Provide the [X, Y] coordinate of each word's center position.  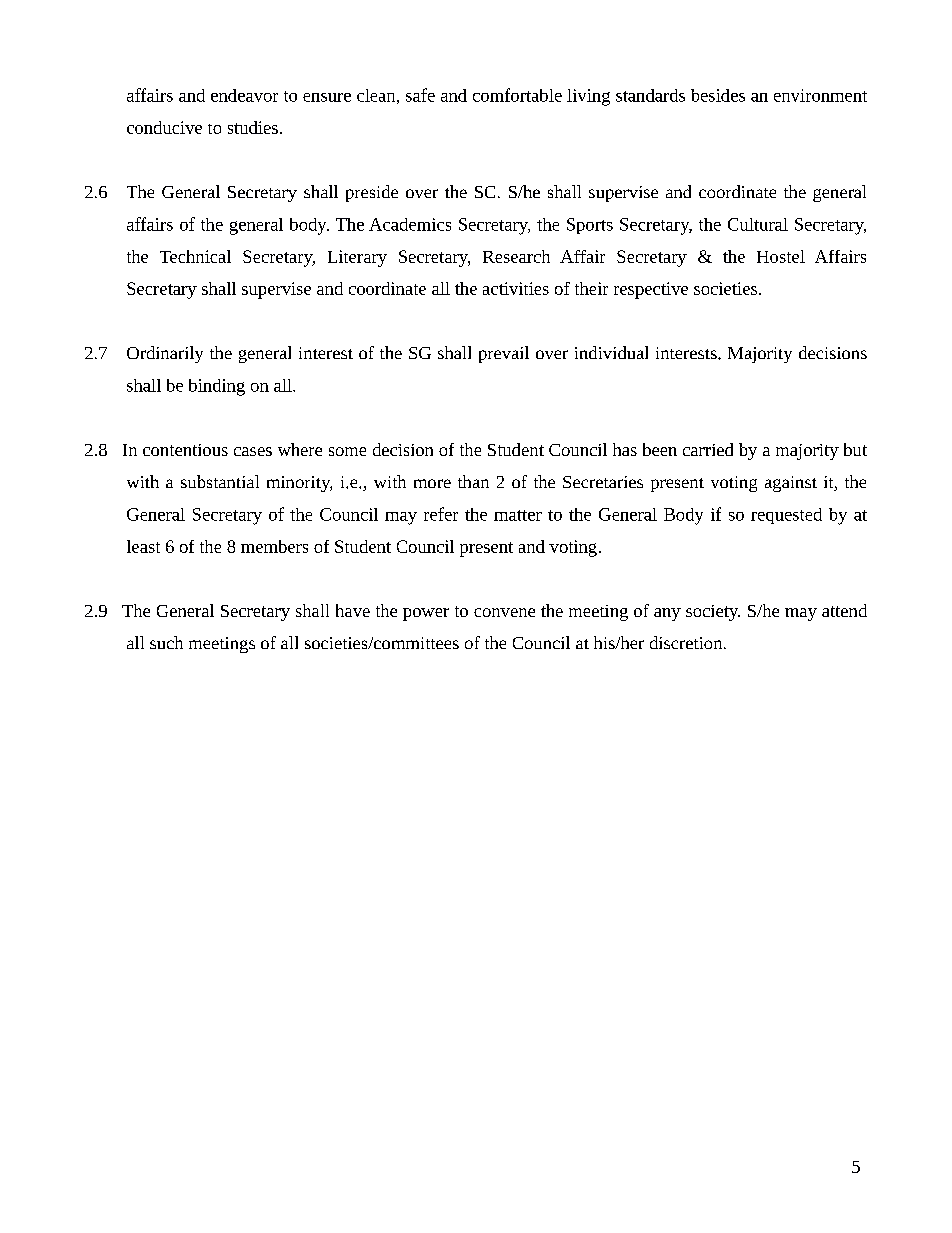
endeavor [244, 95]
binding [217, 387]
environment [820, 95]
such [166, 642]
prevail [504, 354]
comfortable [517, 95]
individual [611, 352]
